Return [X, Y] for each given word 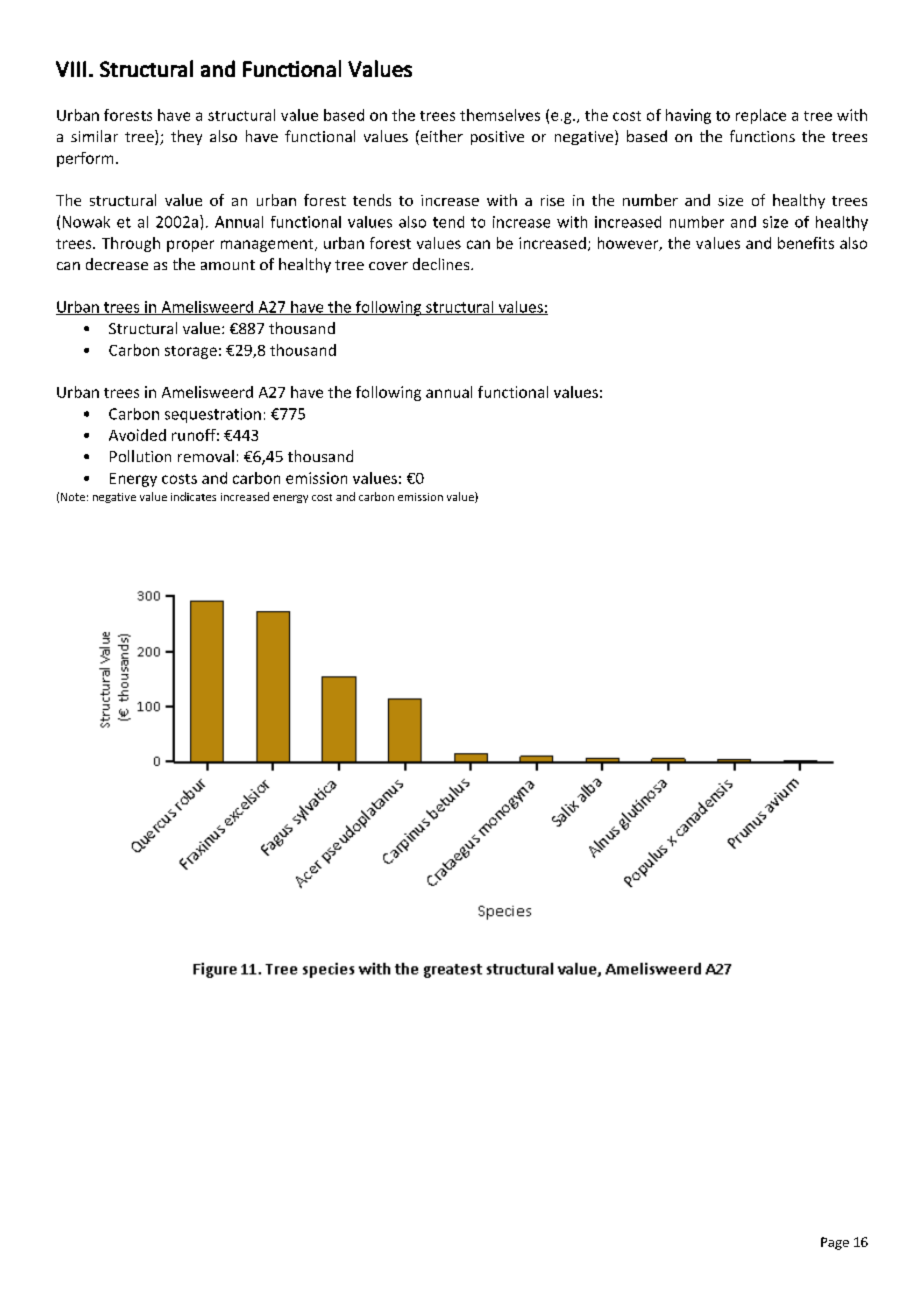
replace [761, 116]
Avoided [137, 435]
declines [442, 264]
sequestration [213, 415]
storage [191, 352]
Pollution [140, 456]
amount [228, 265]
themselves [500, 115]
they [186, 137]
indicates [193, 496]
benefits [806, 243]
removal [206, 456]
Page [835, 1243]
